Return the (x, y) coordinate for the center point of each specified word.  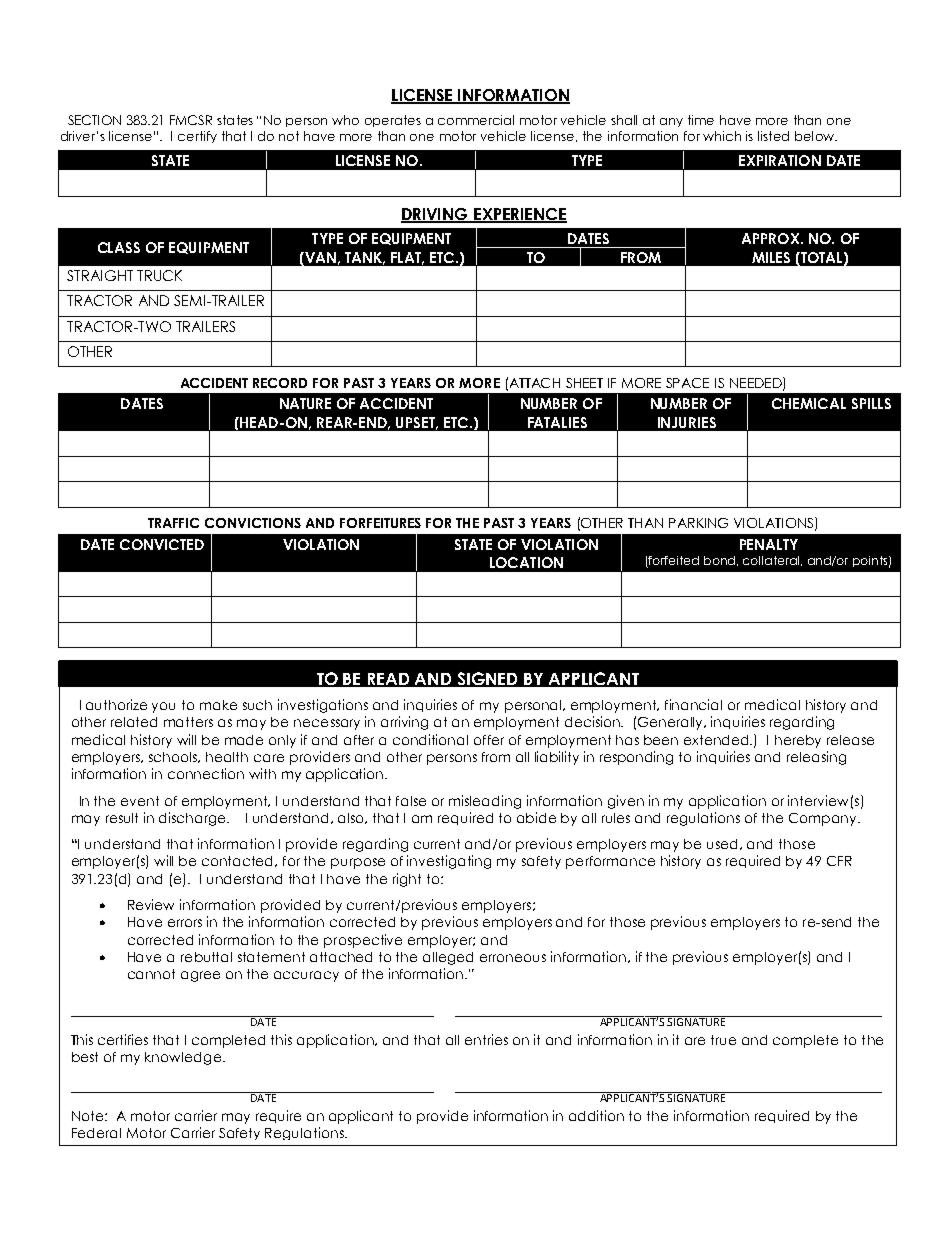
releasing (816, 758)
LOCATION (526, 562)
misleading (485, 802)
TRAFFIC (173, 523)
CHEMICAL (809, 403)
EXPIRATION (780, 160)
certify (197, 137)
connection (206, 773)
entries (486, 1039)
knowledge (183, 1058)
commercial (476, 120)
